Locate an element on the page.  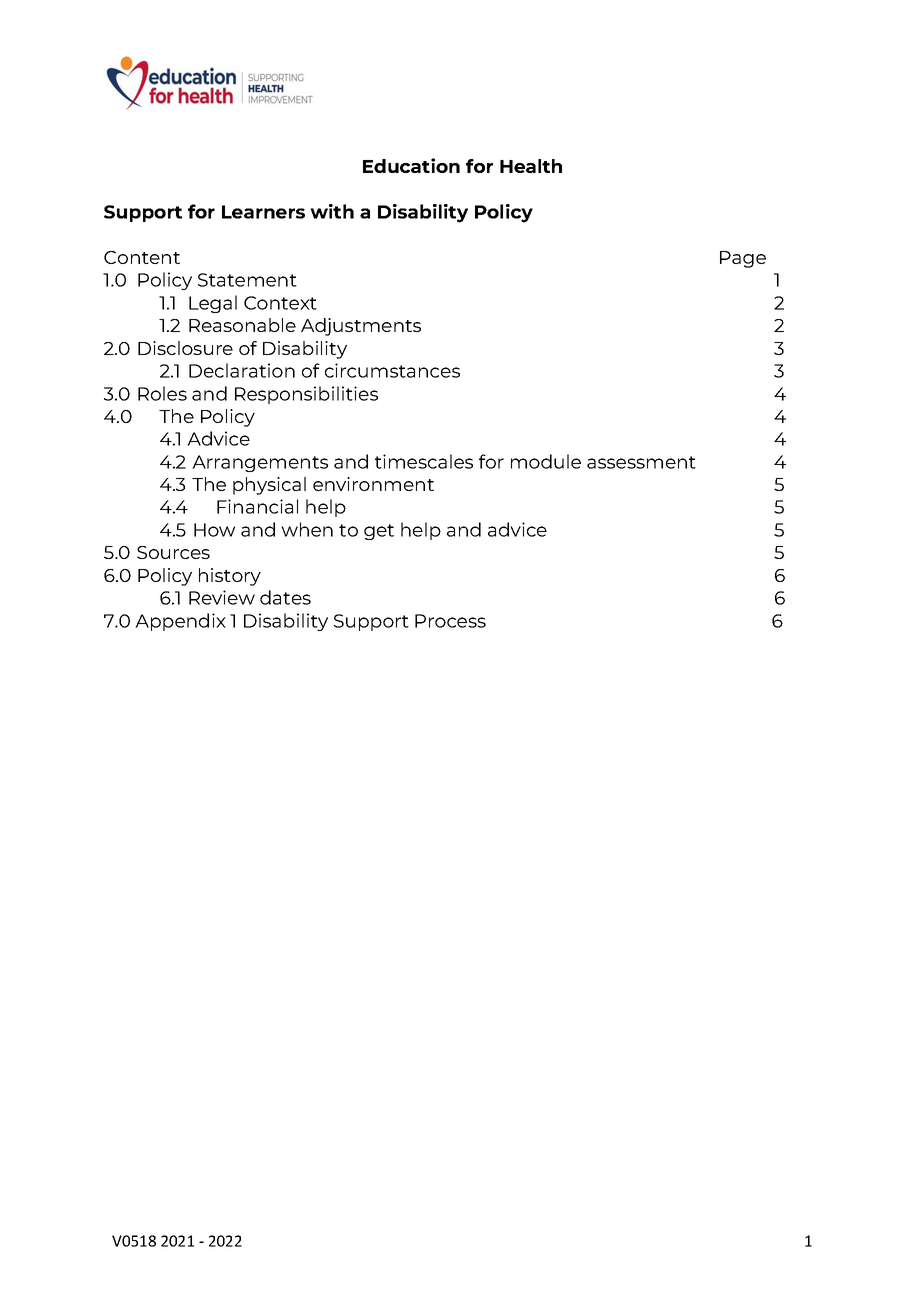
module is located at coordinates (546, 461).
